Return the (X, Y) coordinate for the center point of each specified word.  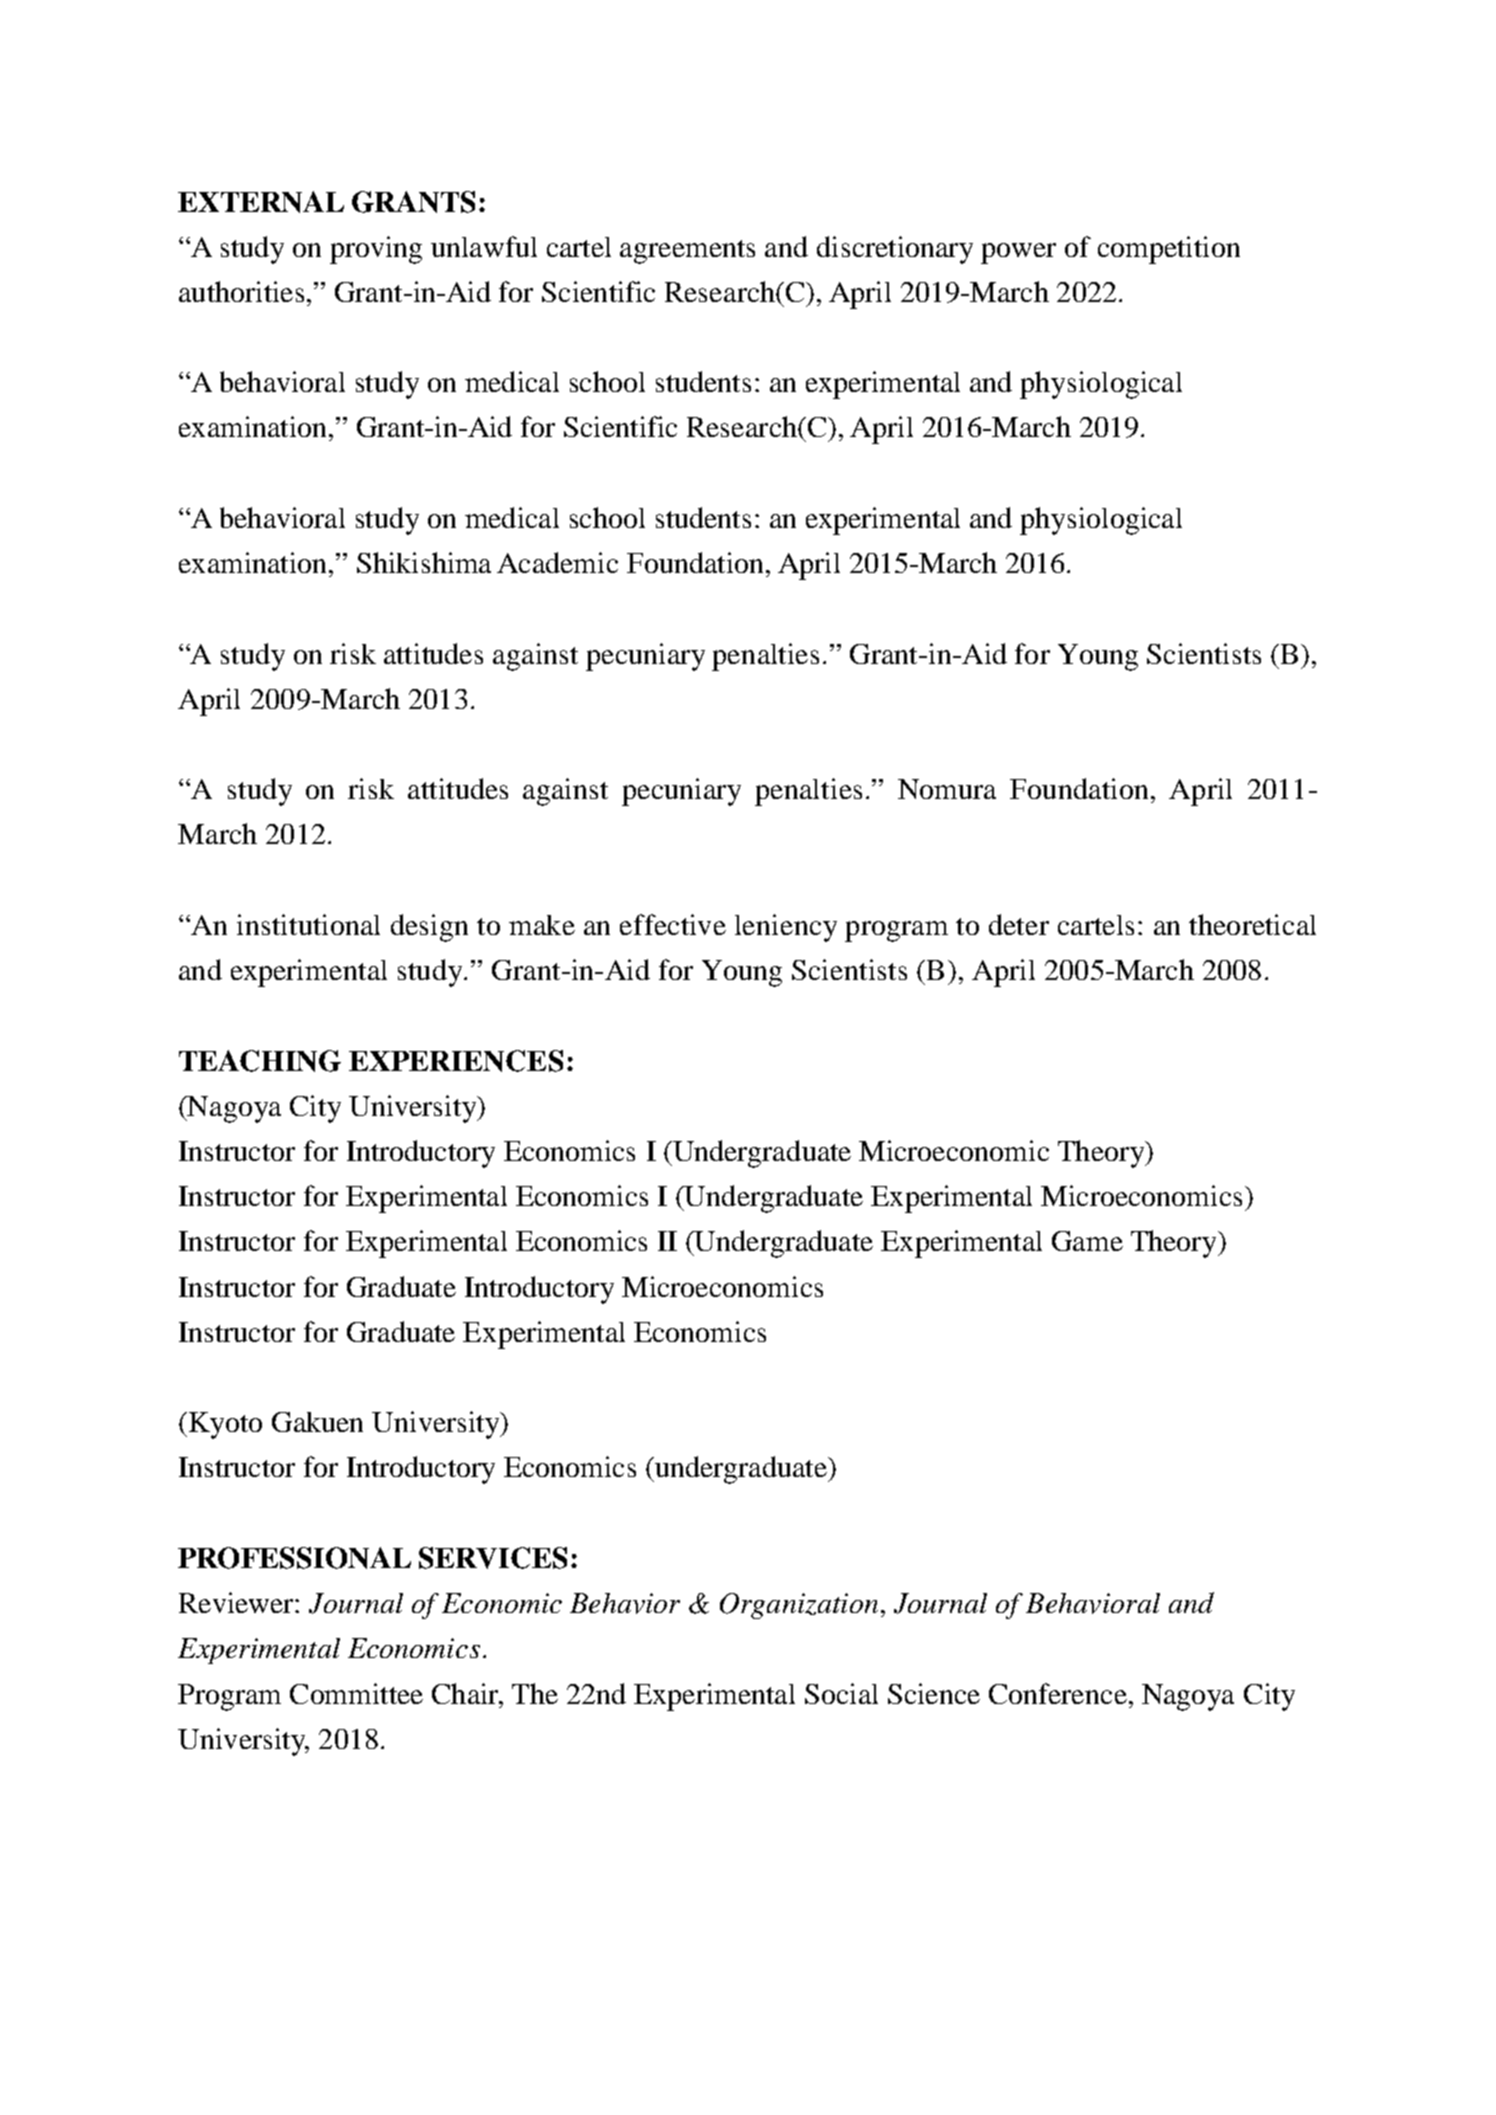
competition (1169, 250)
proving (376, 250)
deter (1019, 924)
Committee (356, 1693)
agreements (687, 252)
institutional (308, 924)
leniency (786, 928)
